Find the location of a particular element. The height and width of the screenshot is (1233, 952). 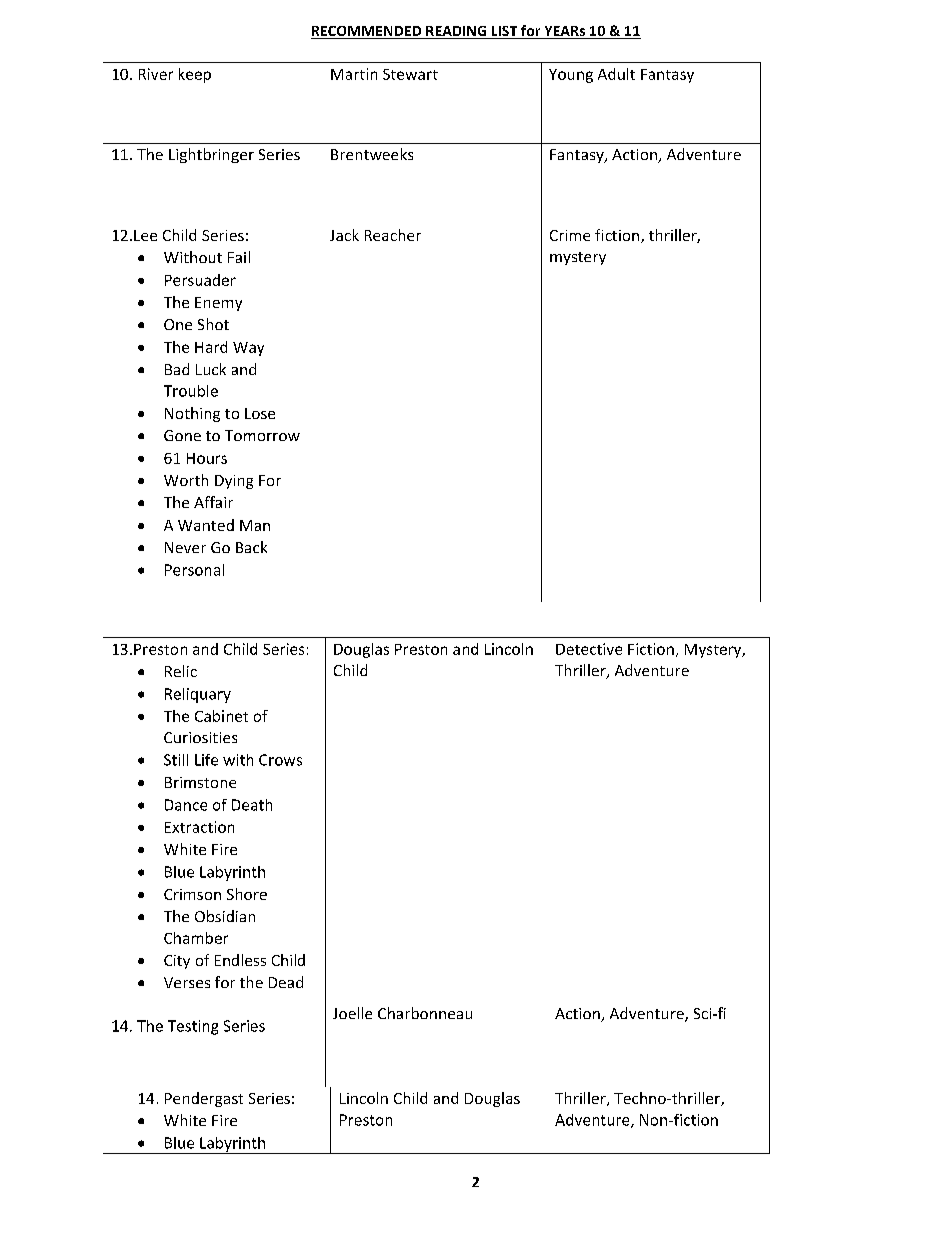

Charbonneau is located at coordinates (425, 1013).
